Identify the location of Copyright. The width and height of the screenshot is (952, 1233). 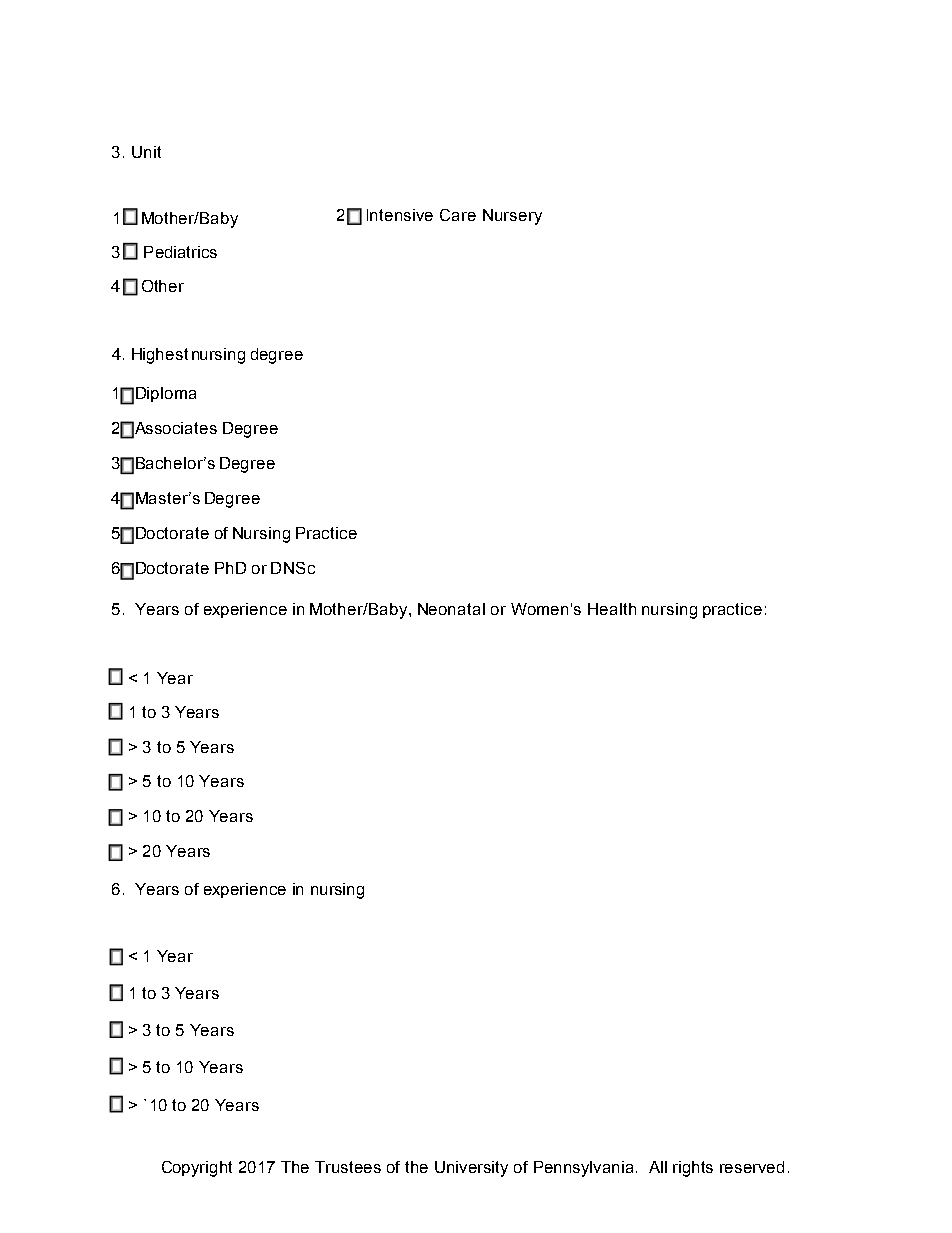
(197, 1169).
